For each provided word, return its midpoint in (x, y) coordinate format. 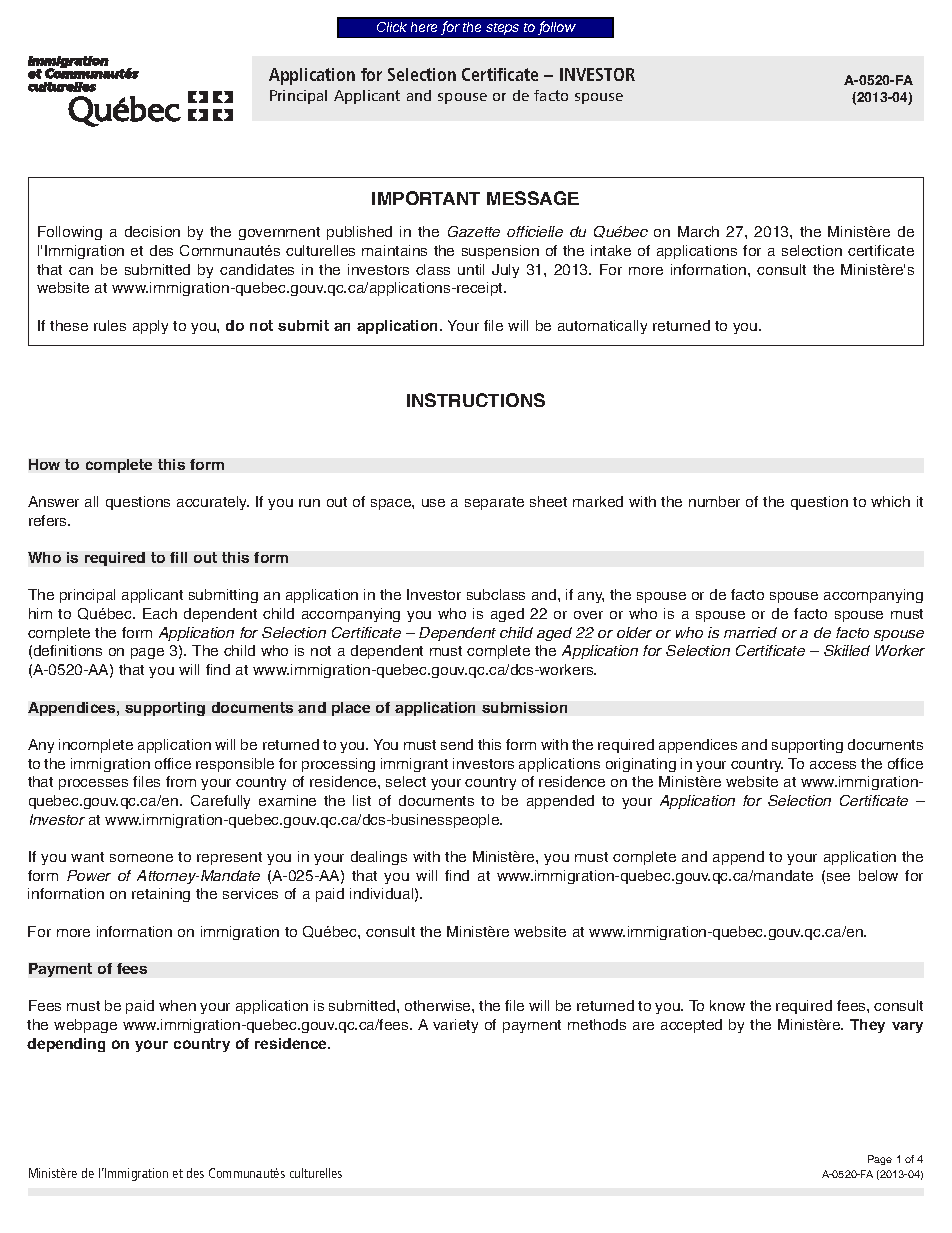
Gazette (474, 231)
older (634, 632)
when (177, 1005)
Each (160, 613)
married (750, 632)
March (698, 231)
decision (152, 231)
